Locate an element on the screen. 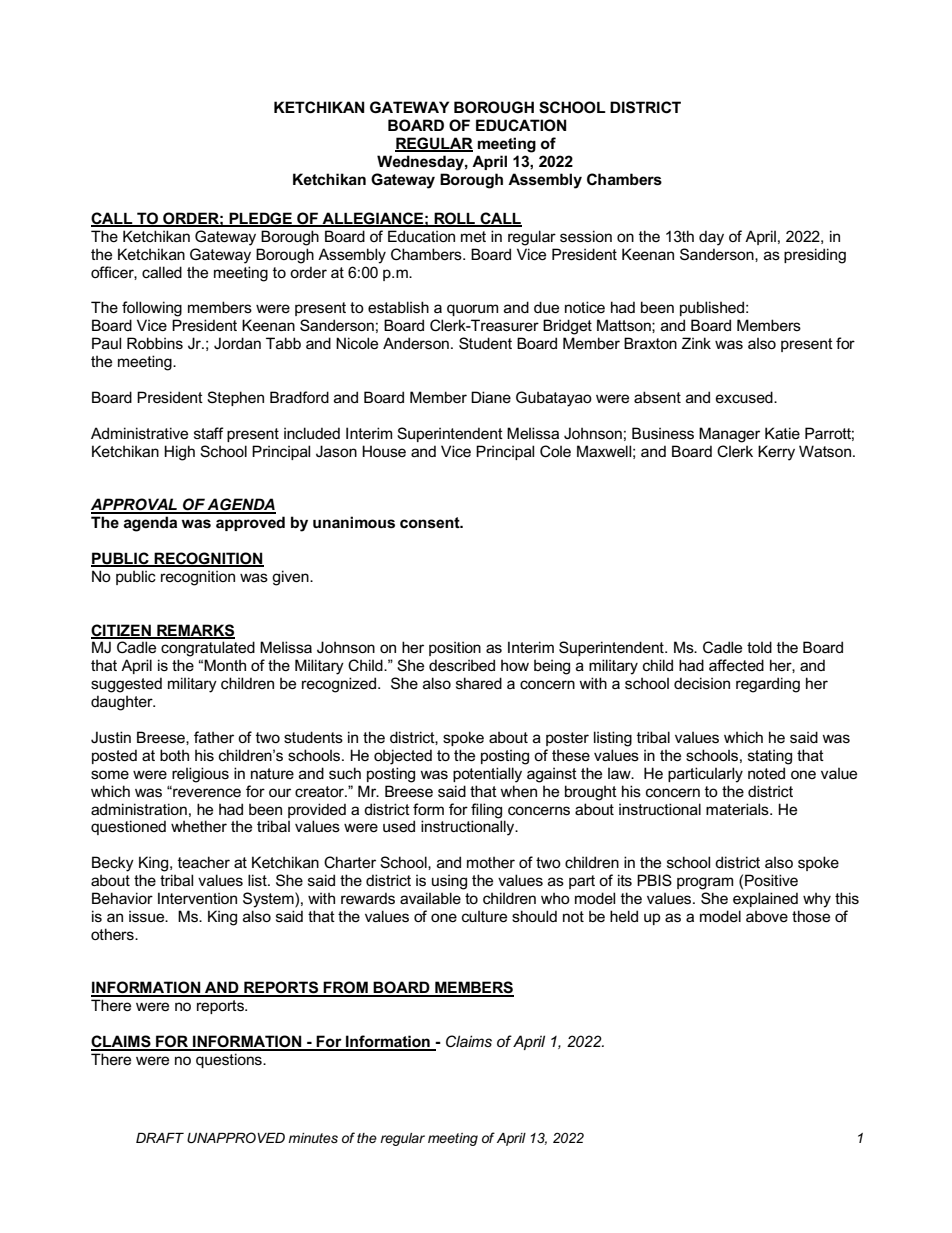  Intervention is located at coordinates (197, 898).
